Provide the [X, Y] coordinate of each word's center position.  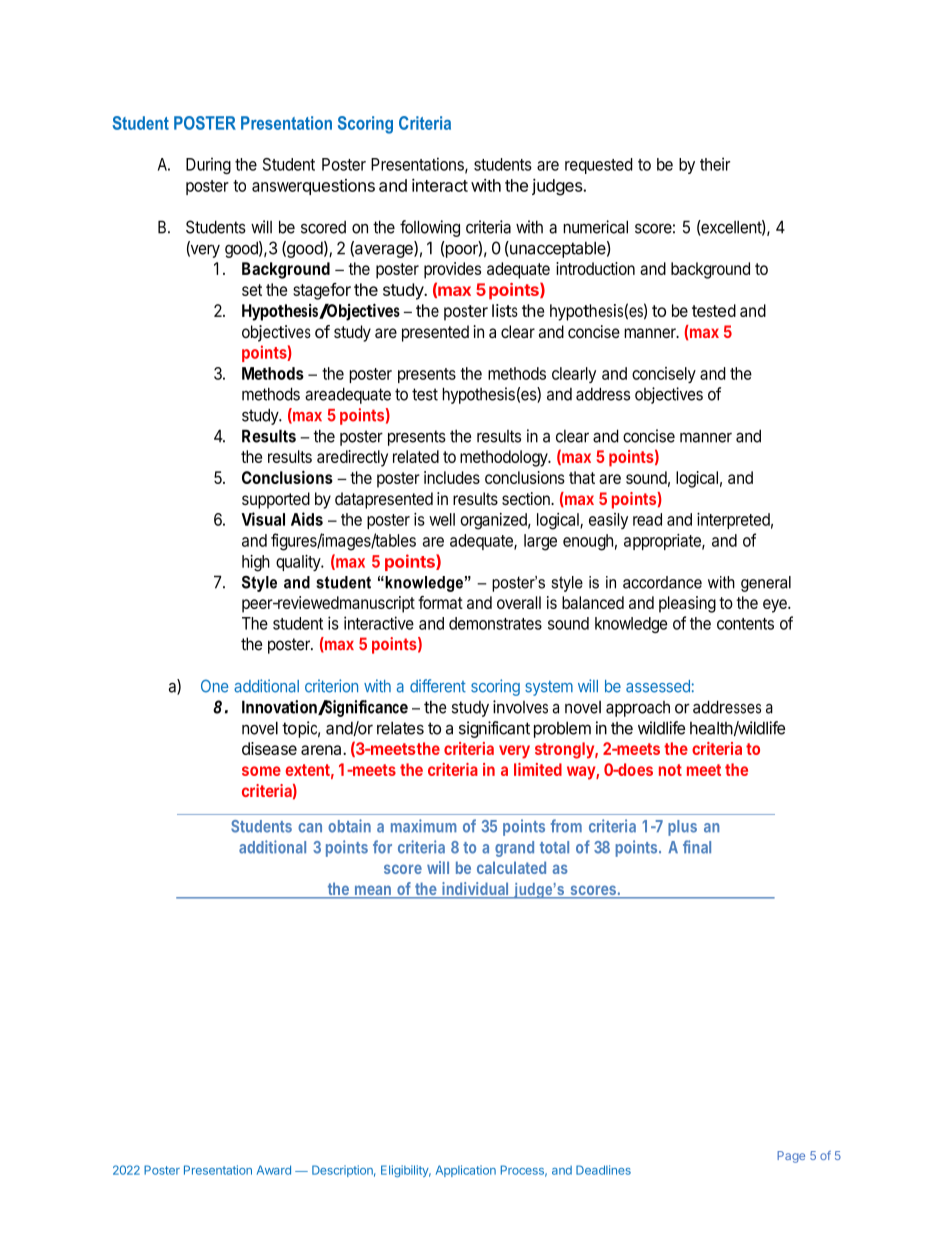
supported [276, 500]
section [527, 498]
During [208, 166]
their [715, 164]
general [766, 584]
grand [514, 849]
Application [466, 1171]
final [697, 847]
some [261, 771]
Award [274, 1170]
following [430, 228]
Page [791, 1157]
